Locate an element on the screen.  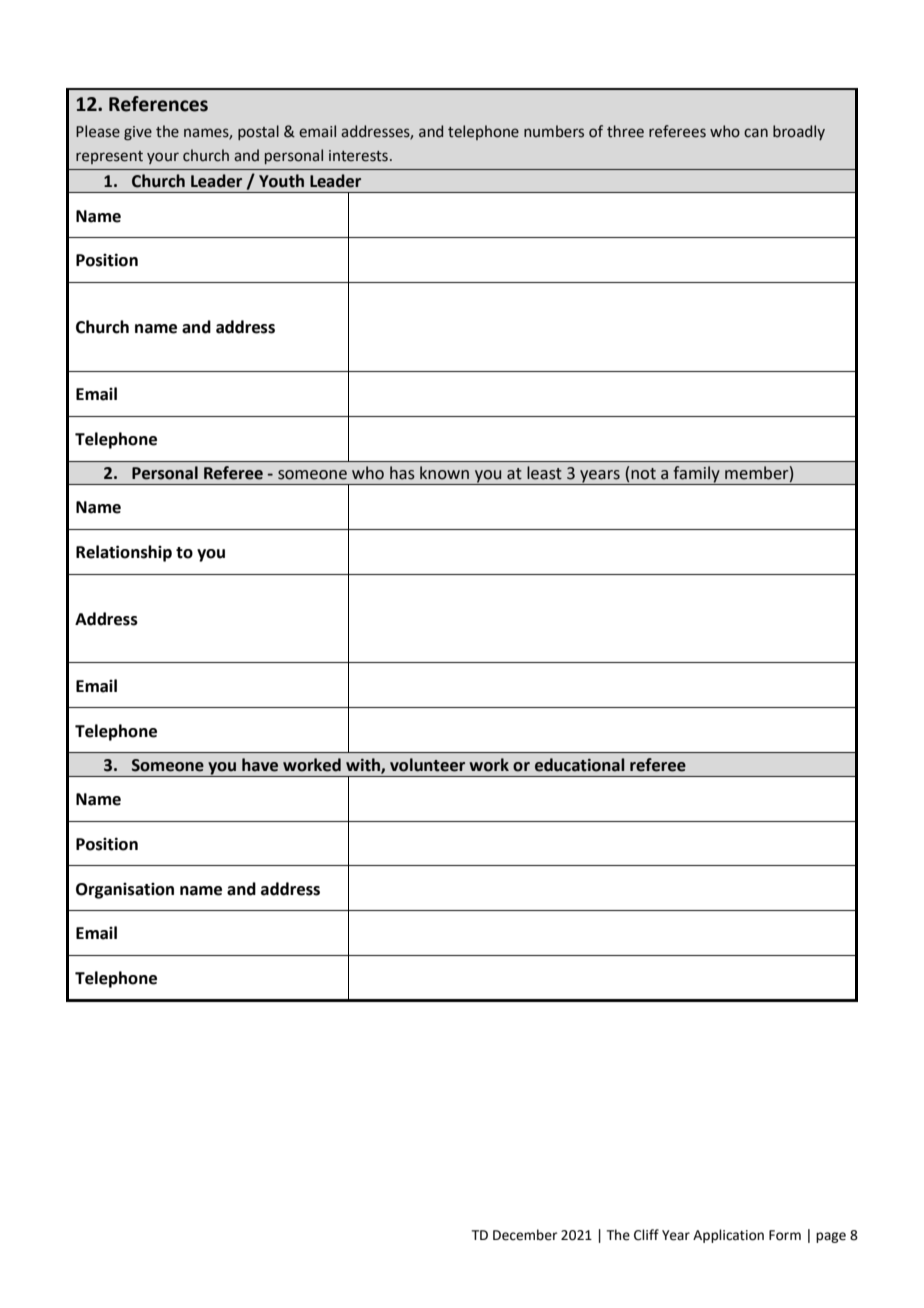
December is located at coordinates (525, 1235).
